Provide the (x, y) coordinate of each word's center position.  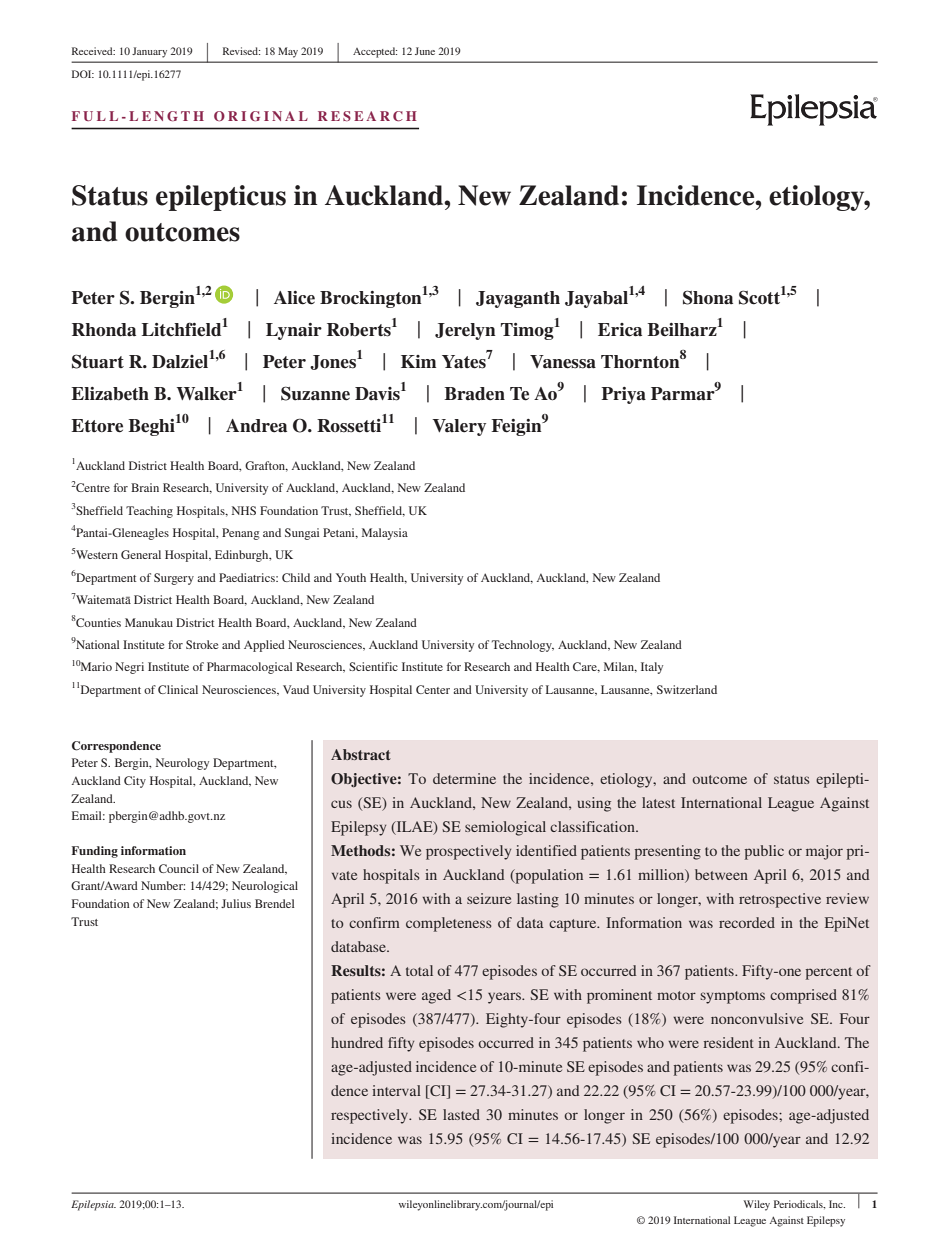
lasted (461, 1114)
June (425, 51)
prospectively (468, 852)
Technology (523, 646)
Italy (652, 668)
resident (729, 1042)
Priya (623, 395)
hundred (357, 1042)
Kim (418, 361)
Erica (620, 330)
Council (179, 868)
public (764, 852)
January (149, 52)
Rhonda (104, 330)
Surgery (174, 579)
